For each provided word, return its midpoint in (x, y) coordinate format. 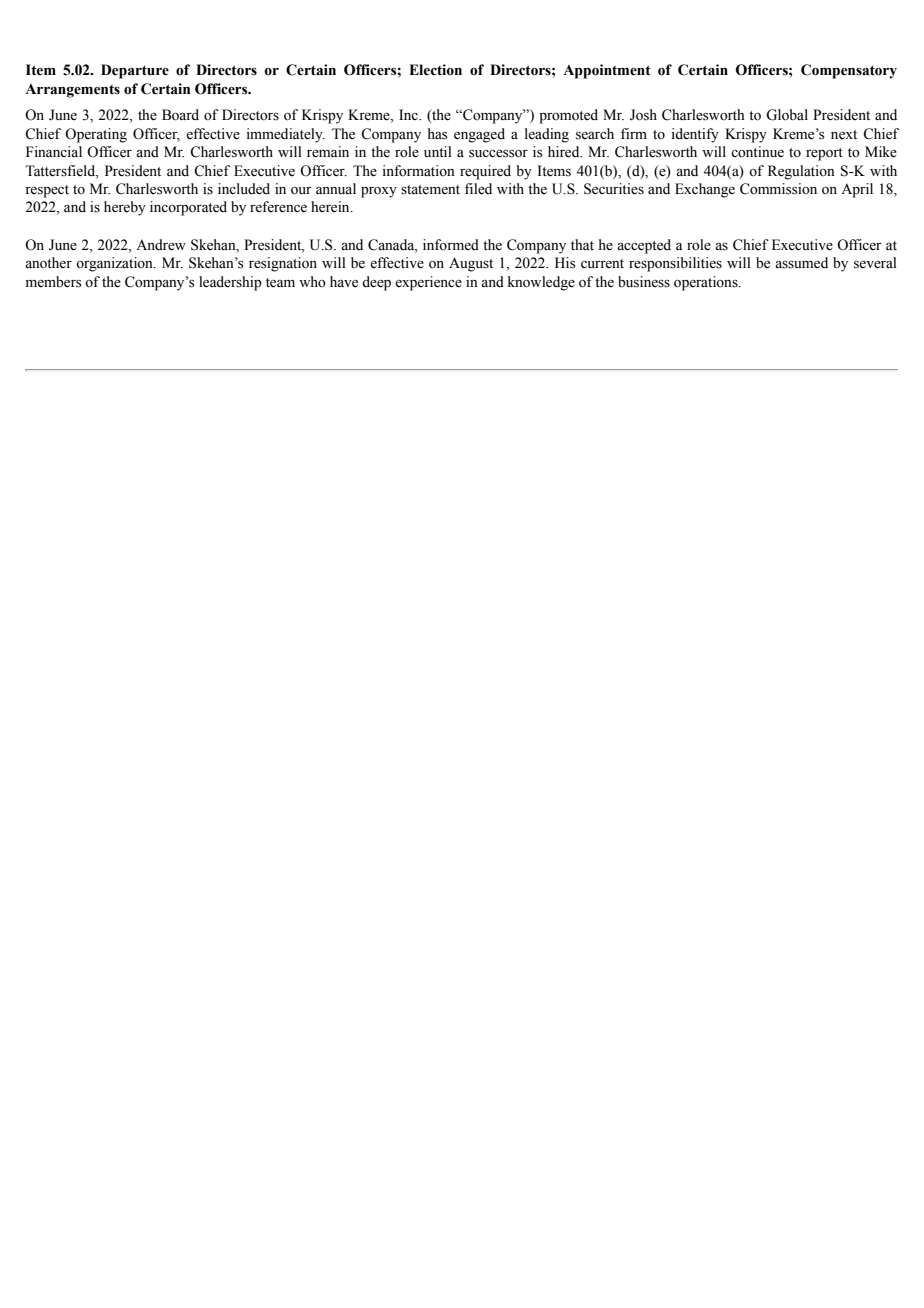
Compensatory (849, 71)
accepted (644, 246)
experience (428, 283)
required (485, 172)
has (437, 134)
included (244, 189)
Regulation (801, 172)
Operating (96, 135)
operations (707, 283)
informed (451, 245)
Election (435, 70)
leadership (230, 283)
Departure (135, 71)
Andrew (161, 245)
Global (787, 115)
